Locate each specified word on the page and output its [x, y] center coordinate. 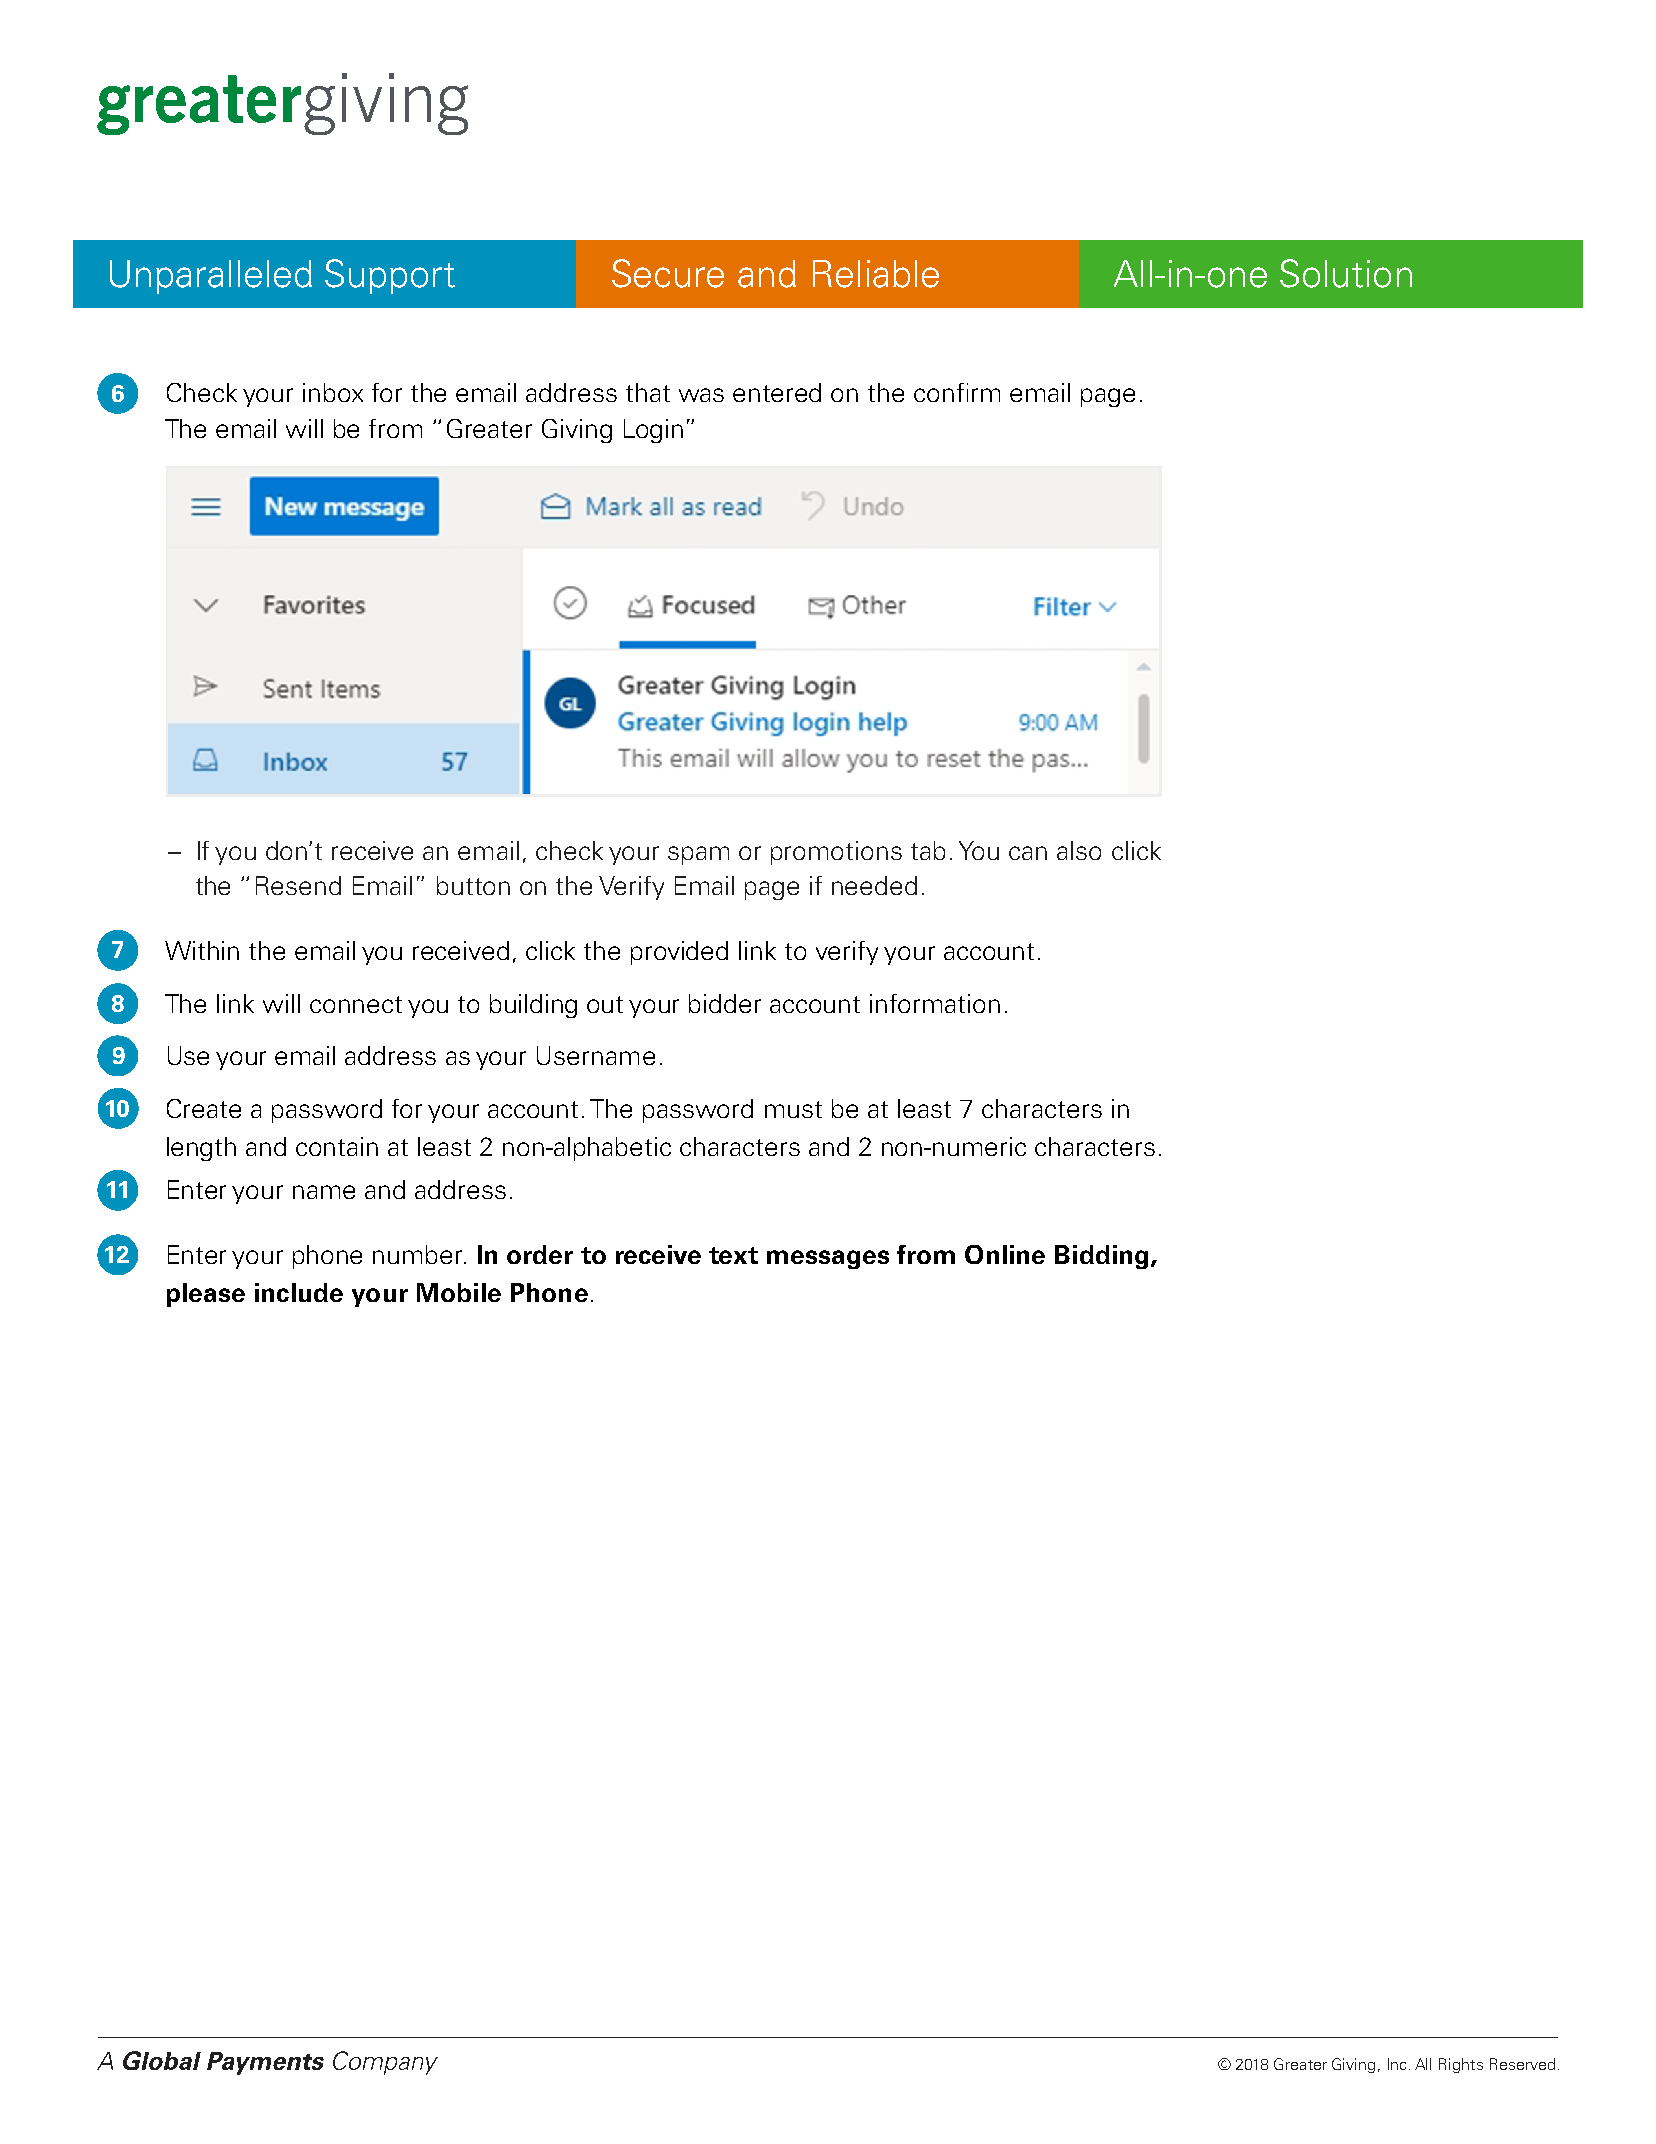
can [1028, 853]
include [299, 1292]
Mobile [459, 1292]
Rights [1461, 2065]
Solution [1346, 273]
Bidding [1101, 1257]
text [733, 1255]
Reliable [876, 274]
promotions [836, 853]
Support [390, 276]
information [935, 1003]
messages [828, 1259]
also [1079, 850]
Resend [298, 885]
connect [356, 1004]
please [206, 1295]
